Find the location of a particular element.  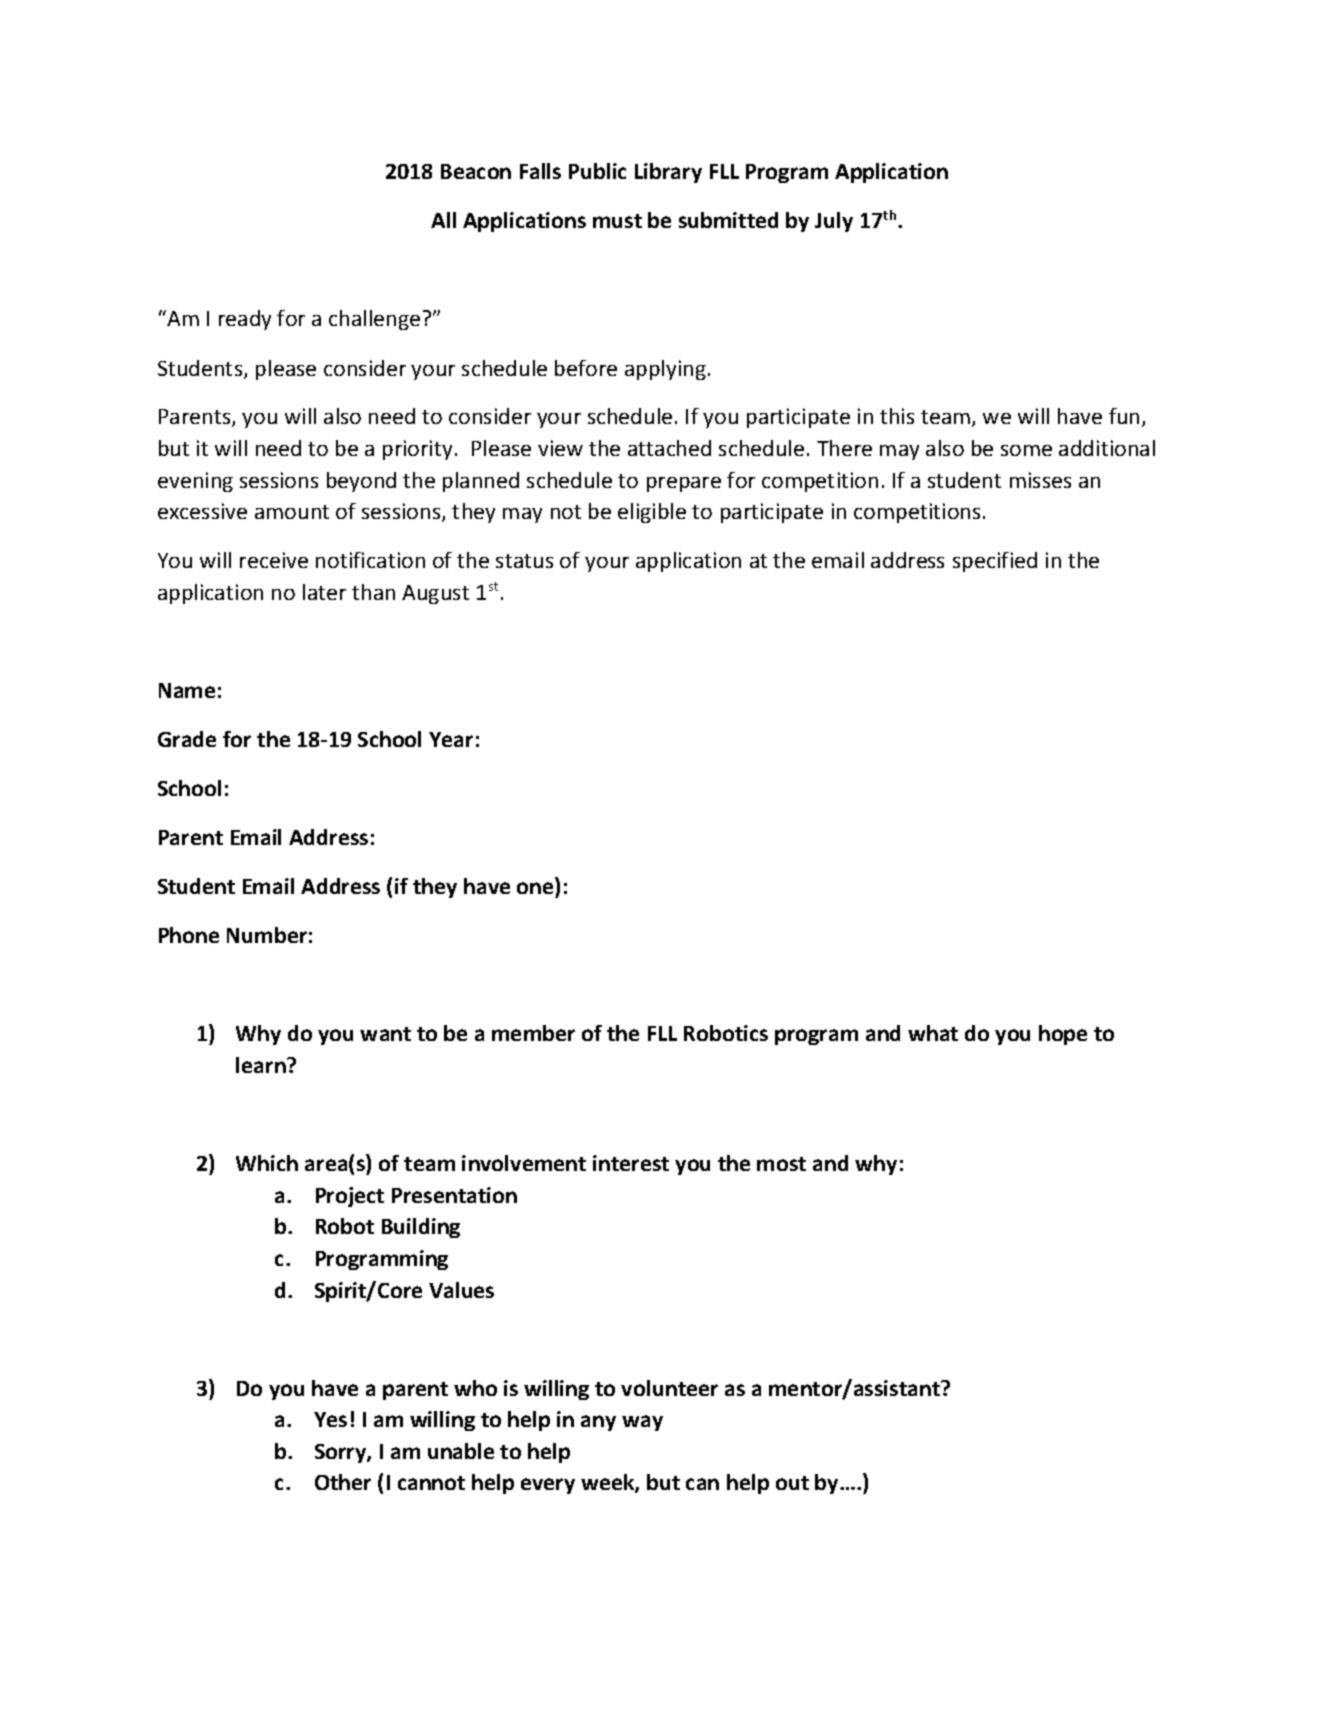

Phone is located at coordinates (189, 935).
